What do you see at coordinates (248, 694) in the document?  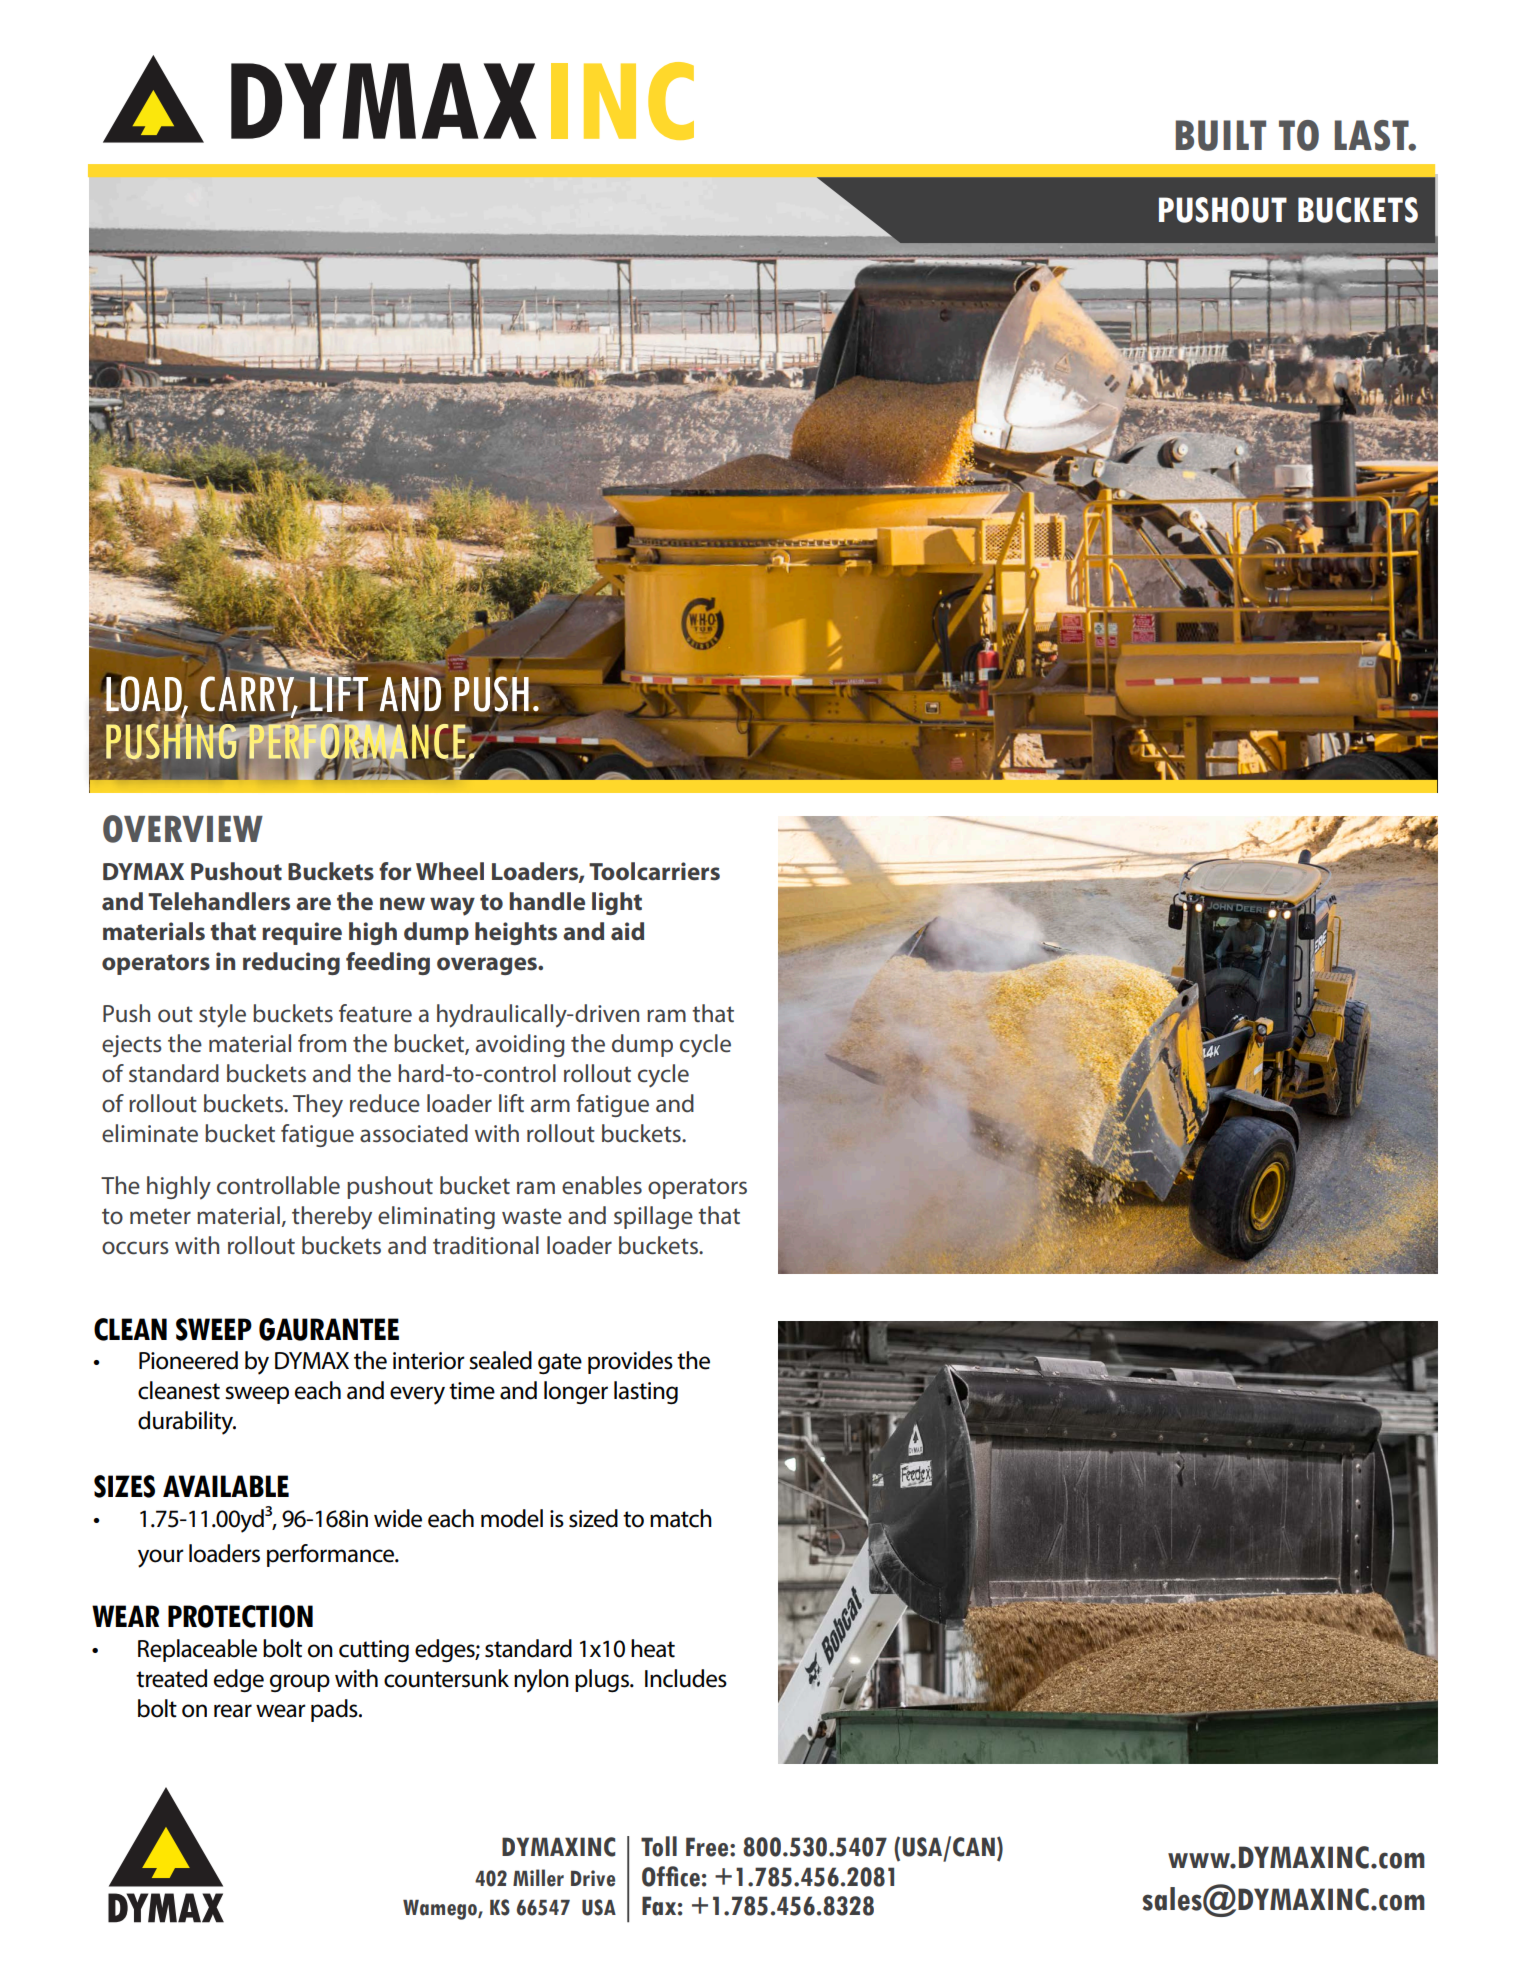 I see `CARRY` at bounding box center [248, 694].
